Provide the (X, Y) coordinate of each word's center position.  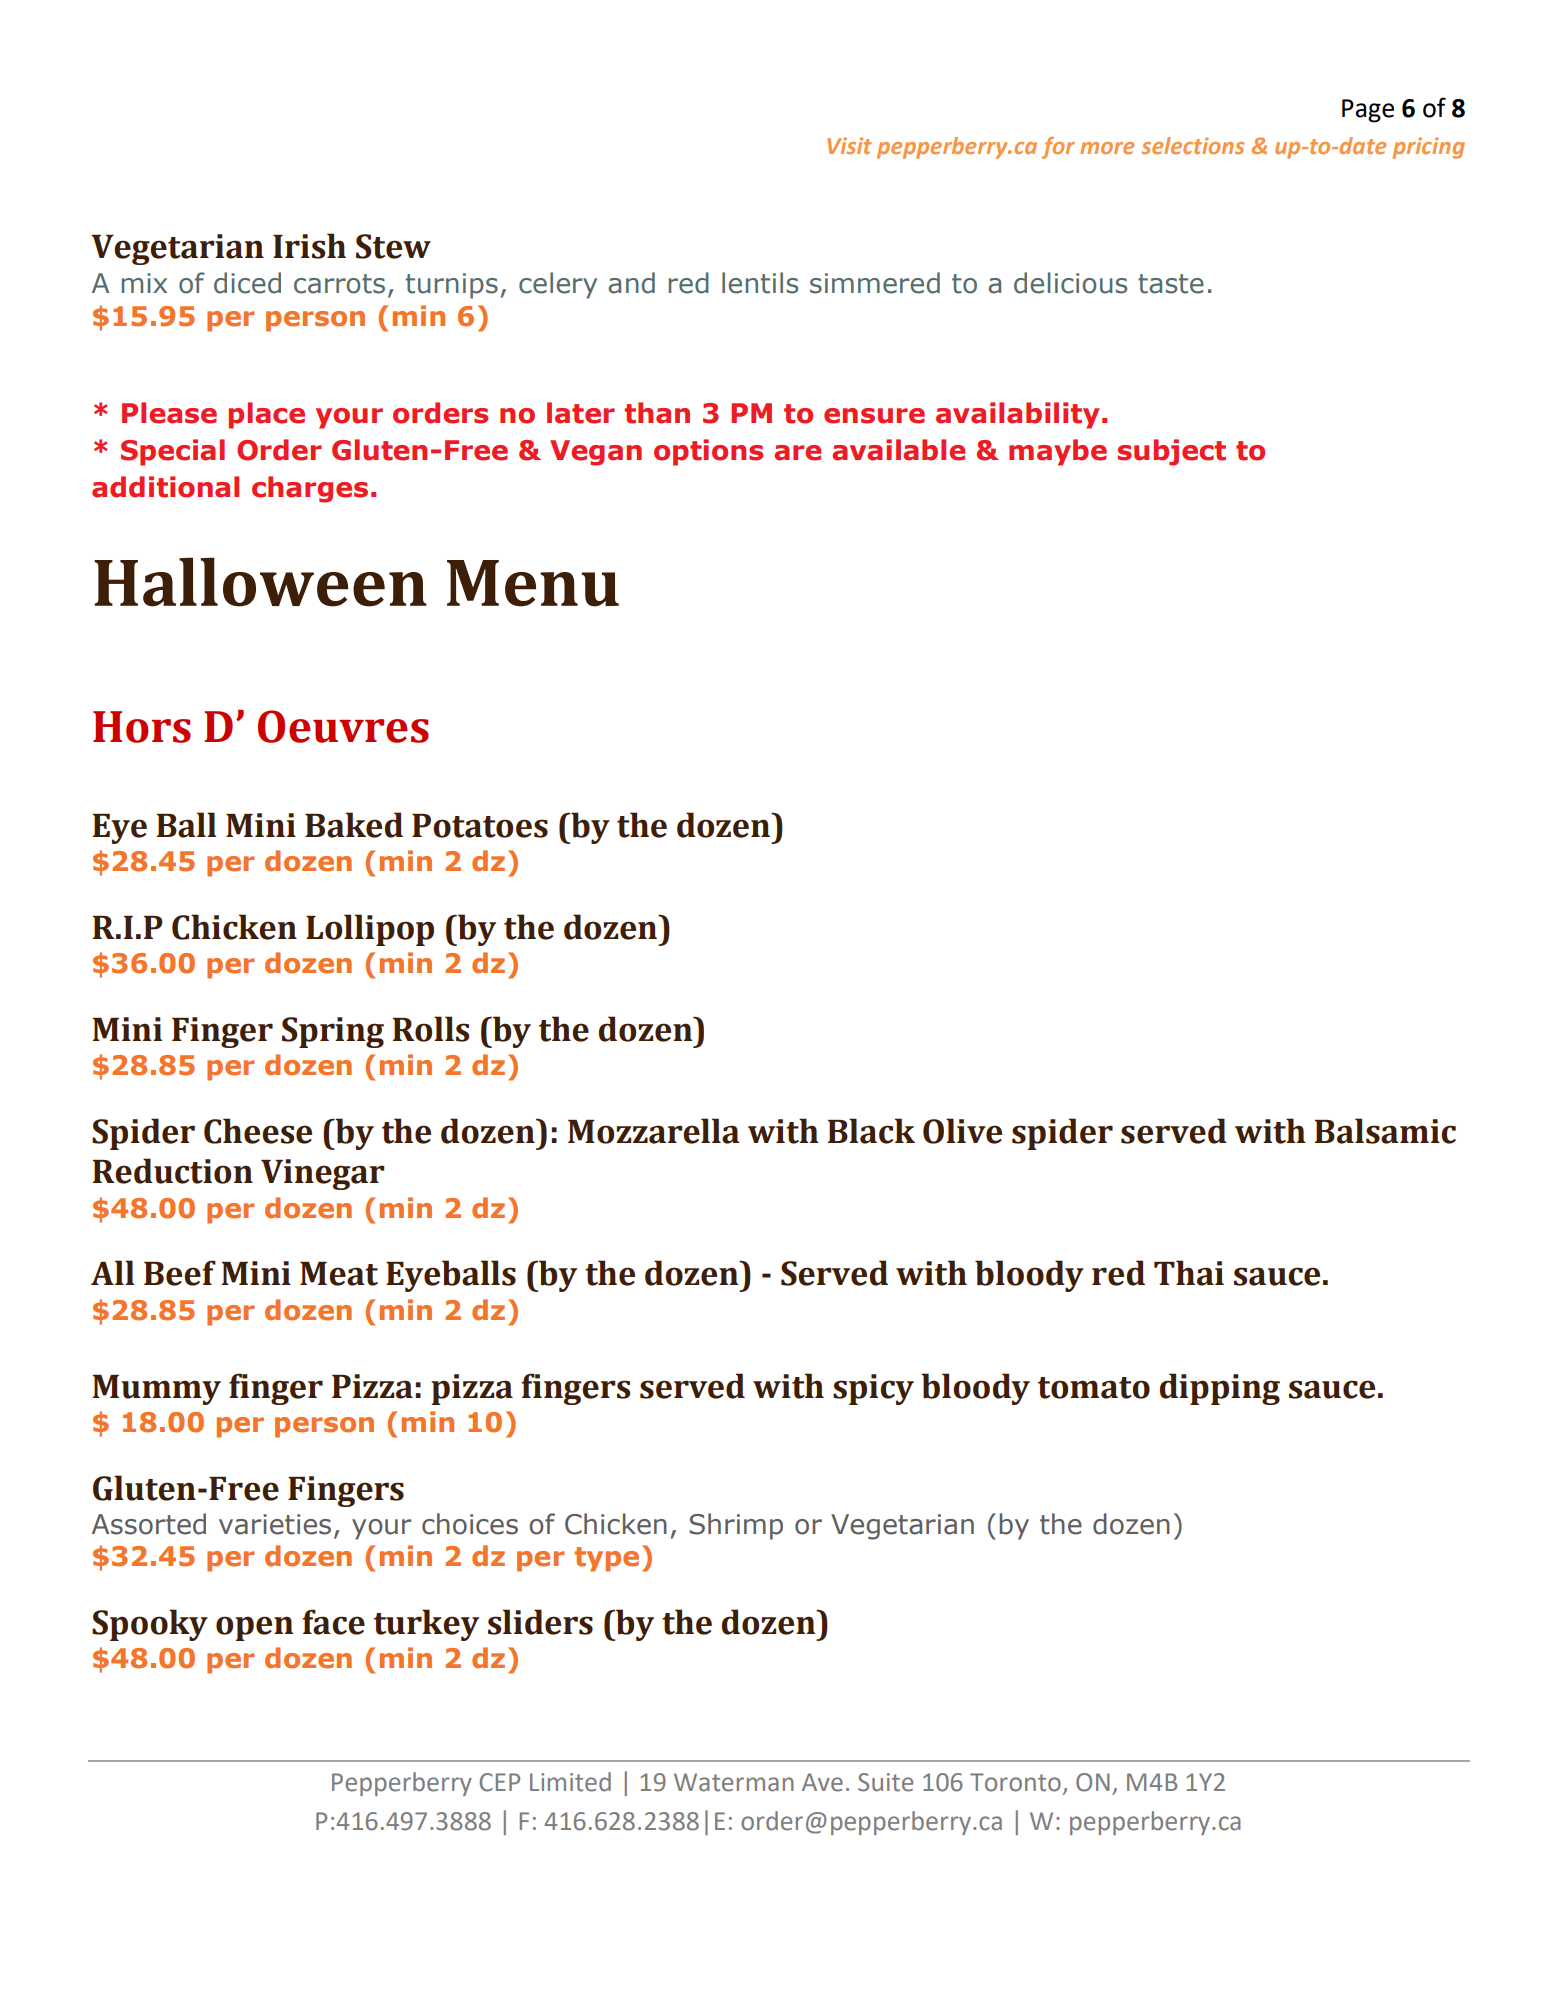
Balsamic (1385, 1131)
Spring (333, 1032)
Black (871, 1131)
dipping (1220, 1389)
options (708, 452)
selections (1193, 145)
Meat (339, 1274)
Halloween (261, 582)
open (254, 1628)
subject (1172, 452)
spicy (873, 1389)
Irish (309, 246)
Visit (849, 145)
